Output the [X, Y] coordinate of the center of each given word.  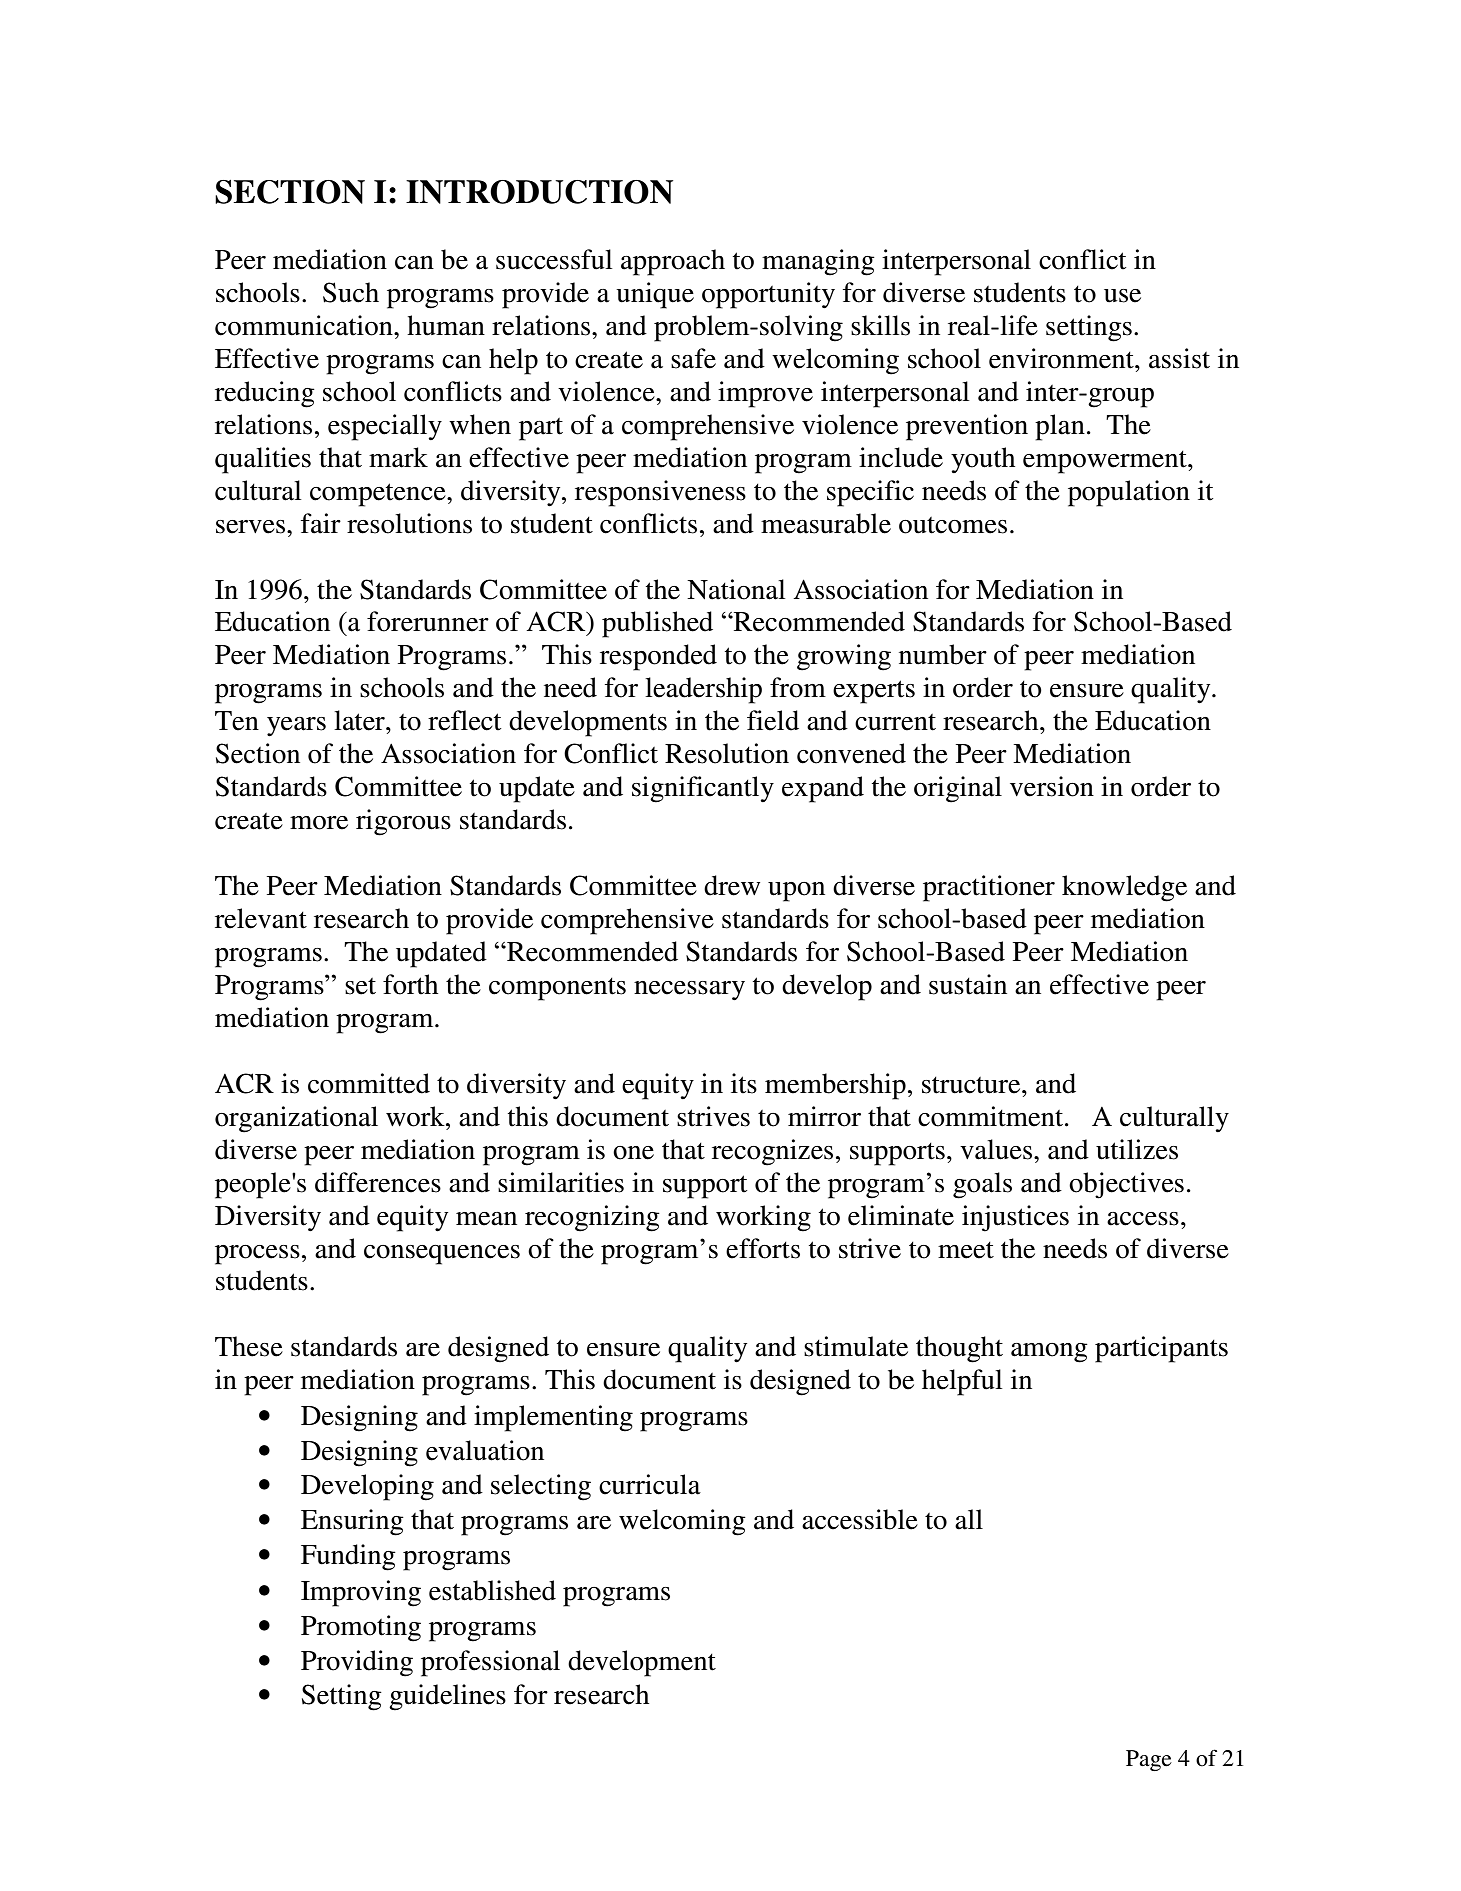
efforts [763, 1248]
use [1122, 296]
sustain [968, 984]
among [1049, 1353]
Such [351, 292]
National [736, 589]
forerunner [428, 621]
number [943, 654]
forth [410, 984]
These [249, 1346]
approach [673, 262]
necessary [689, 991]
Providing [357, 1663]
